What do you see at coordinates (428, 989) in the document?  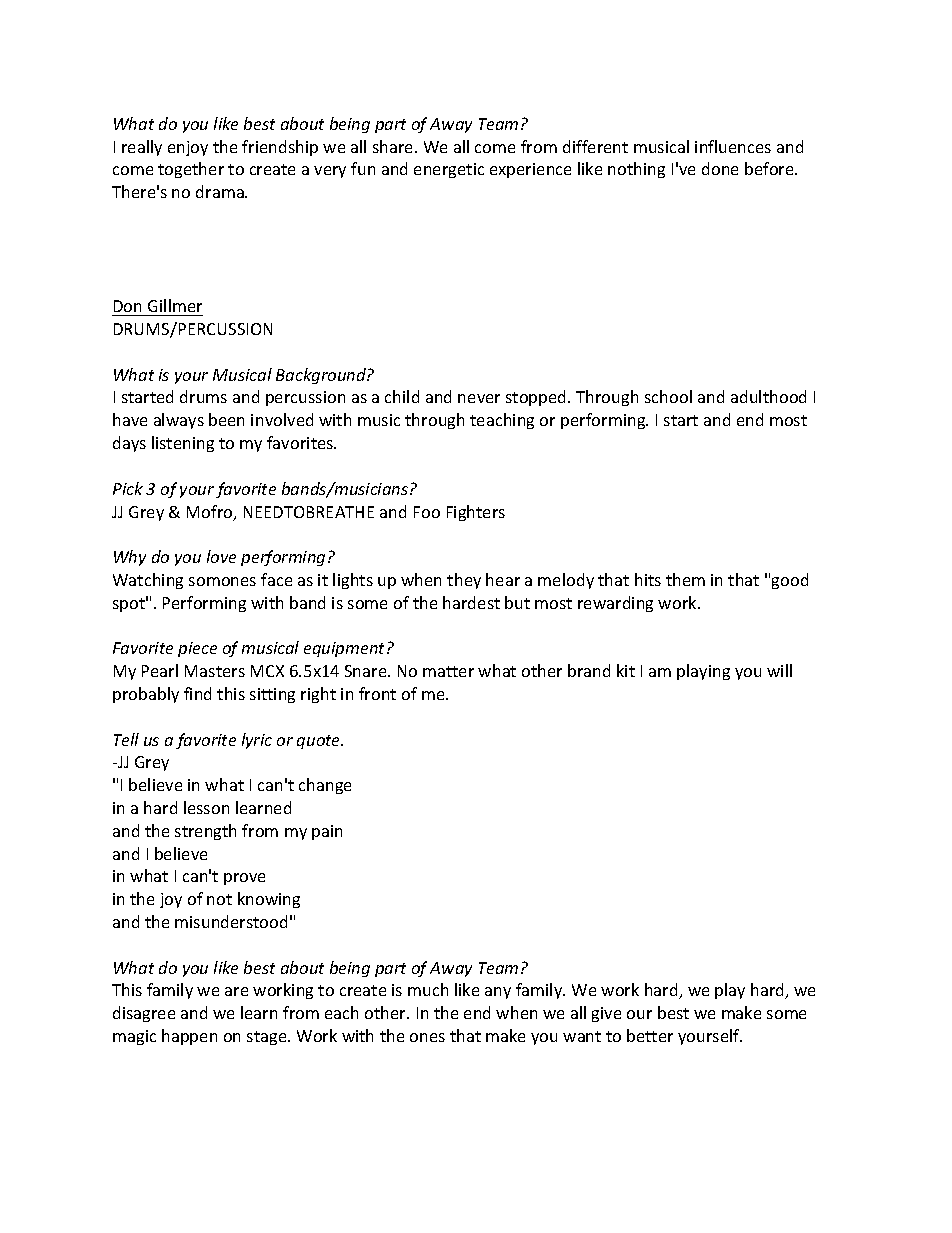 I see `much` at bounding box center [428, 989].
